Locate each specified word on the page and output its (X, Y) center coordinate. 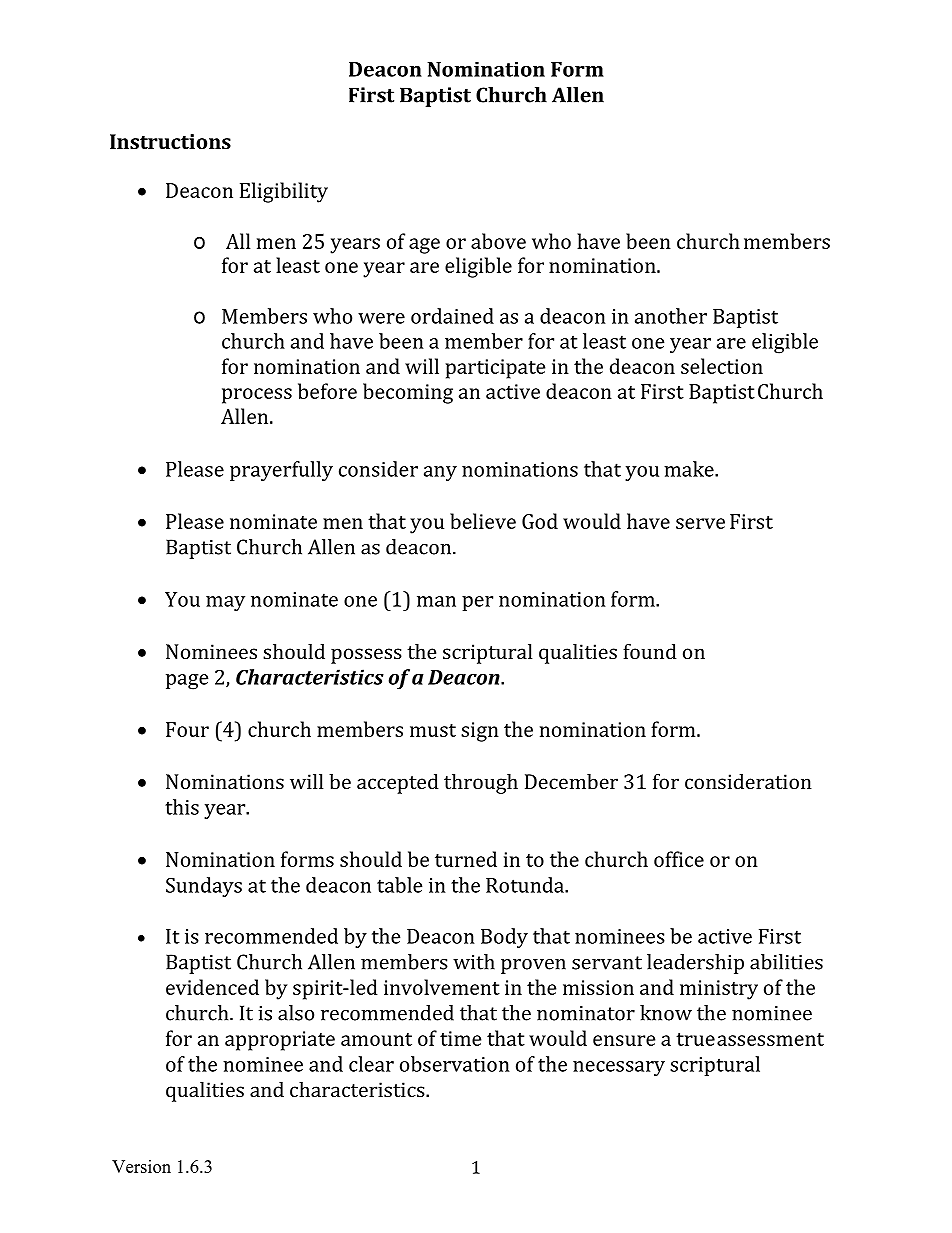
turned (466, 859)
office (679, 859)
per (477, 603)
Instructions (170, 141)
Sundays (204, 887)
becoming (408, 393)
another (671, 316)
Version (141, 1166)
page (187, 682)
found (650, 651)
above (498, 241)
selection (722, 366)
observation (454, 1064)
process (257, 396)
